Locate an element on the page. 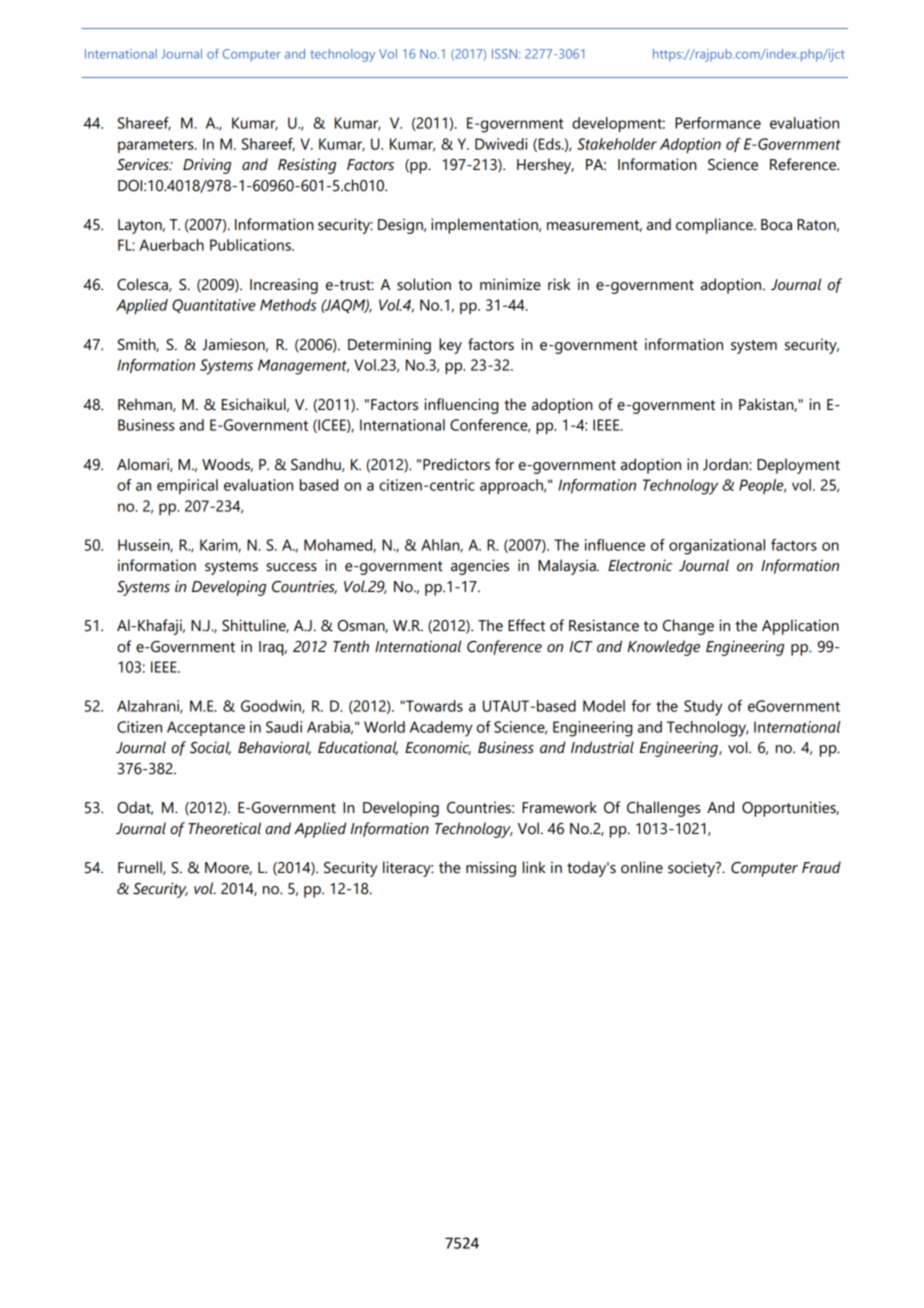 This page has width=924, height=1308. Jordan is located at coordinates (726, 464).
